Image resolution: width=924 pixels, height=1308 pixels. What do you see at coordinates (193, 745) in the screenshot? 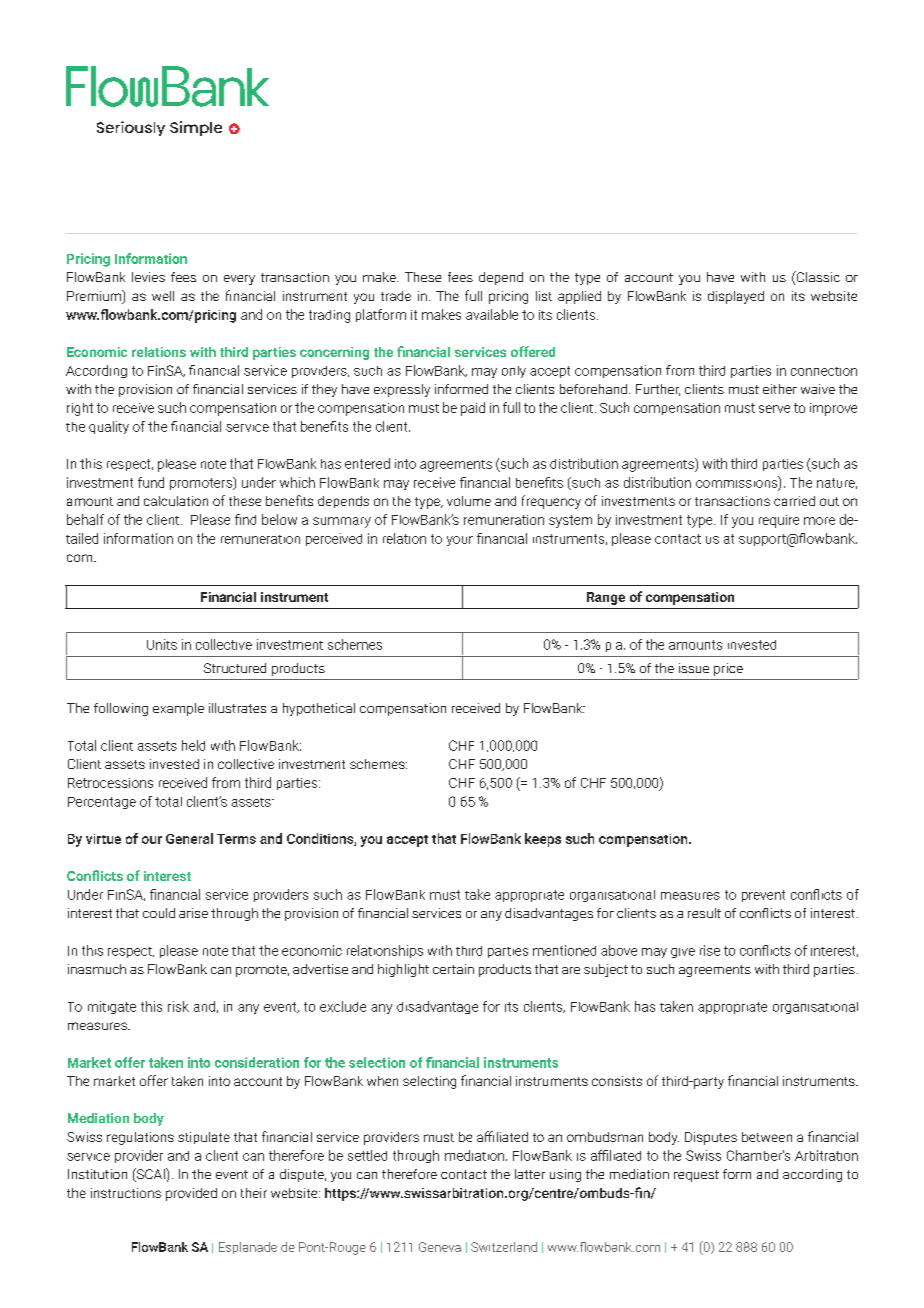
I see `held` at bounding box center [193, 745].
